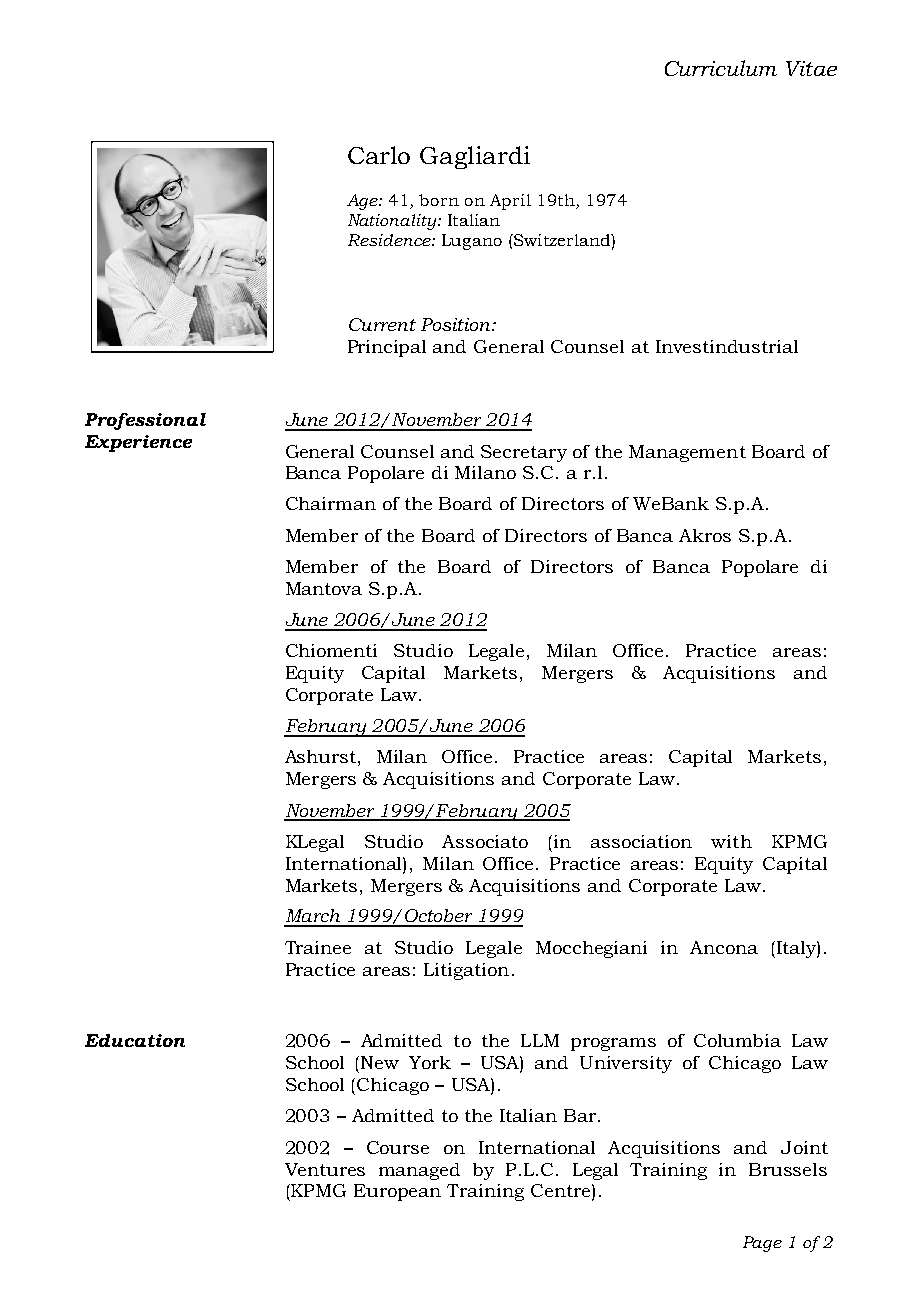 This screenshot has height=1308, width=924. I want to click on with, so click(731, 841).
